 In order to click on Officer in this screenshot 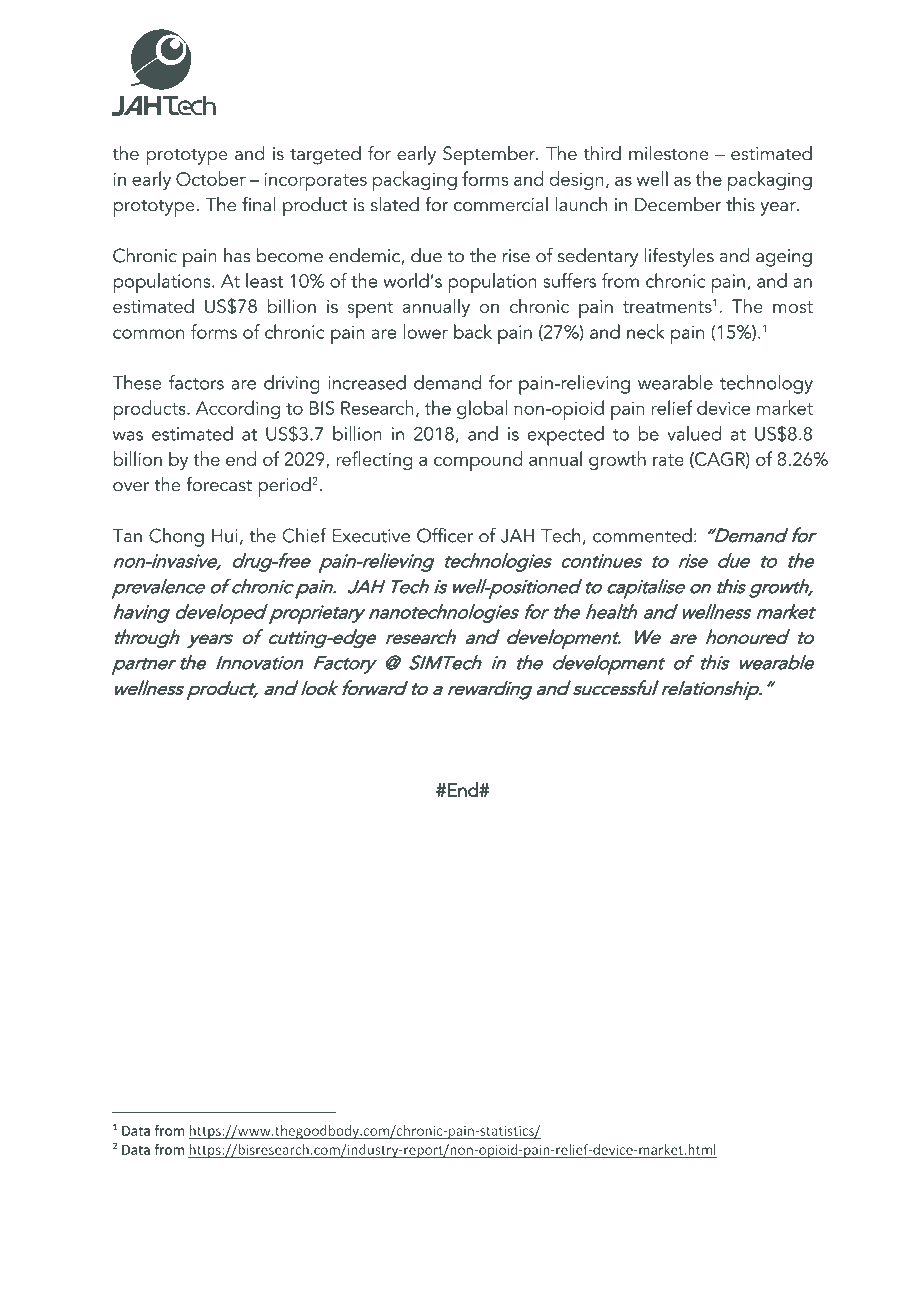, I will do `click(445, 535)`.
